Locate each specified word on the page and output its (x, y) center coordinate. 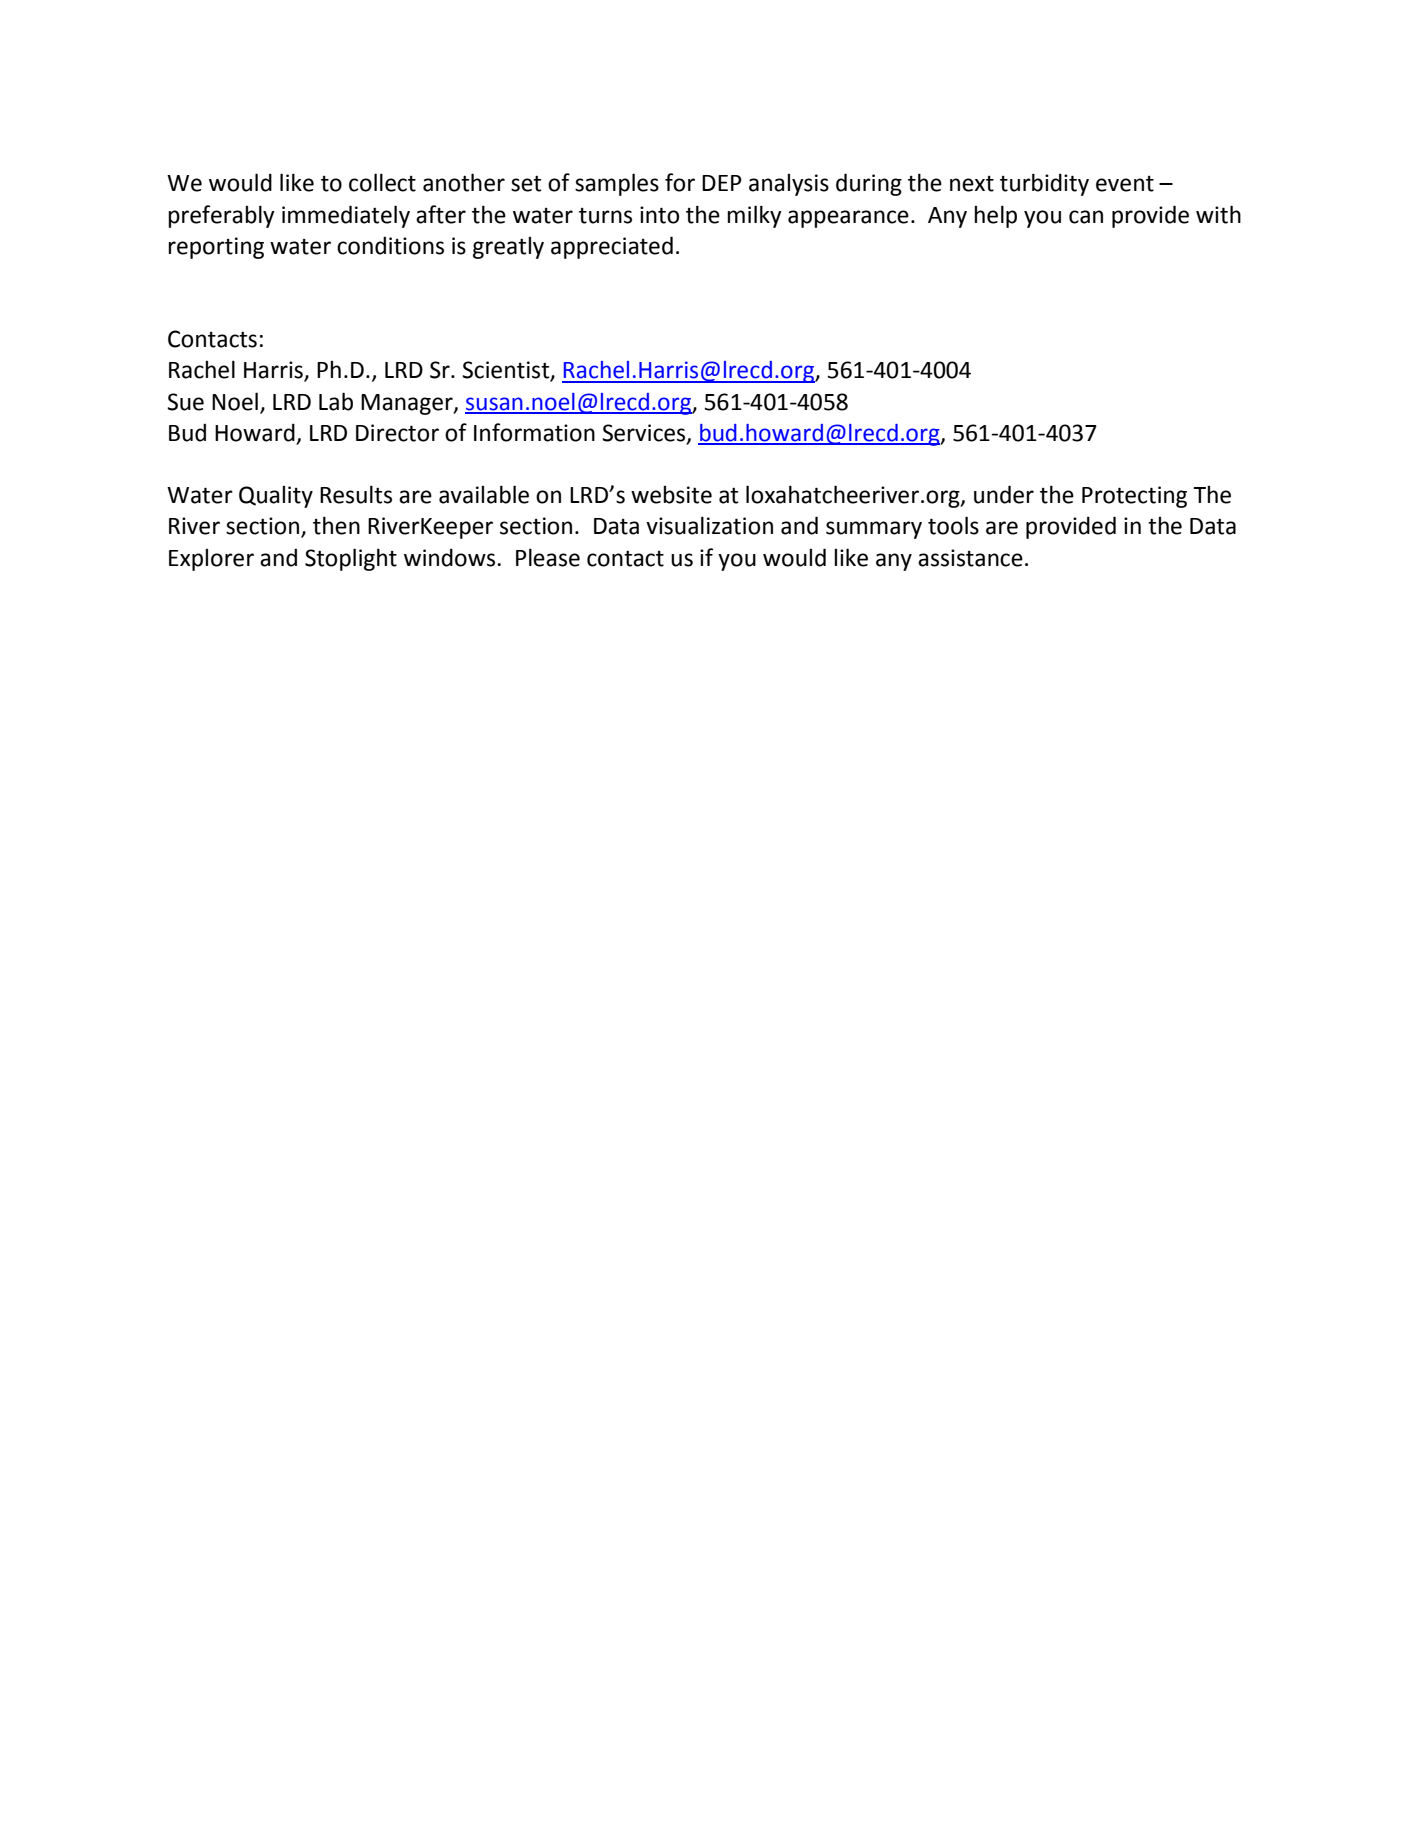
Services (645, 433)
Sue (185, 402)
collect (382, 182)
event (1125, 184)
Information (534, 432)
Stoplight (351, 559)
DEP (722, 183)
